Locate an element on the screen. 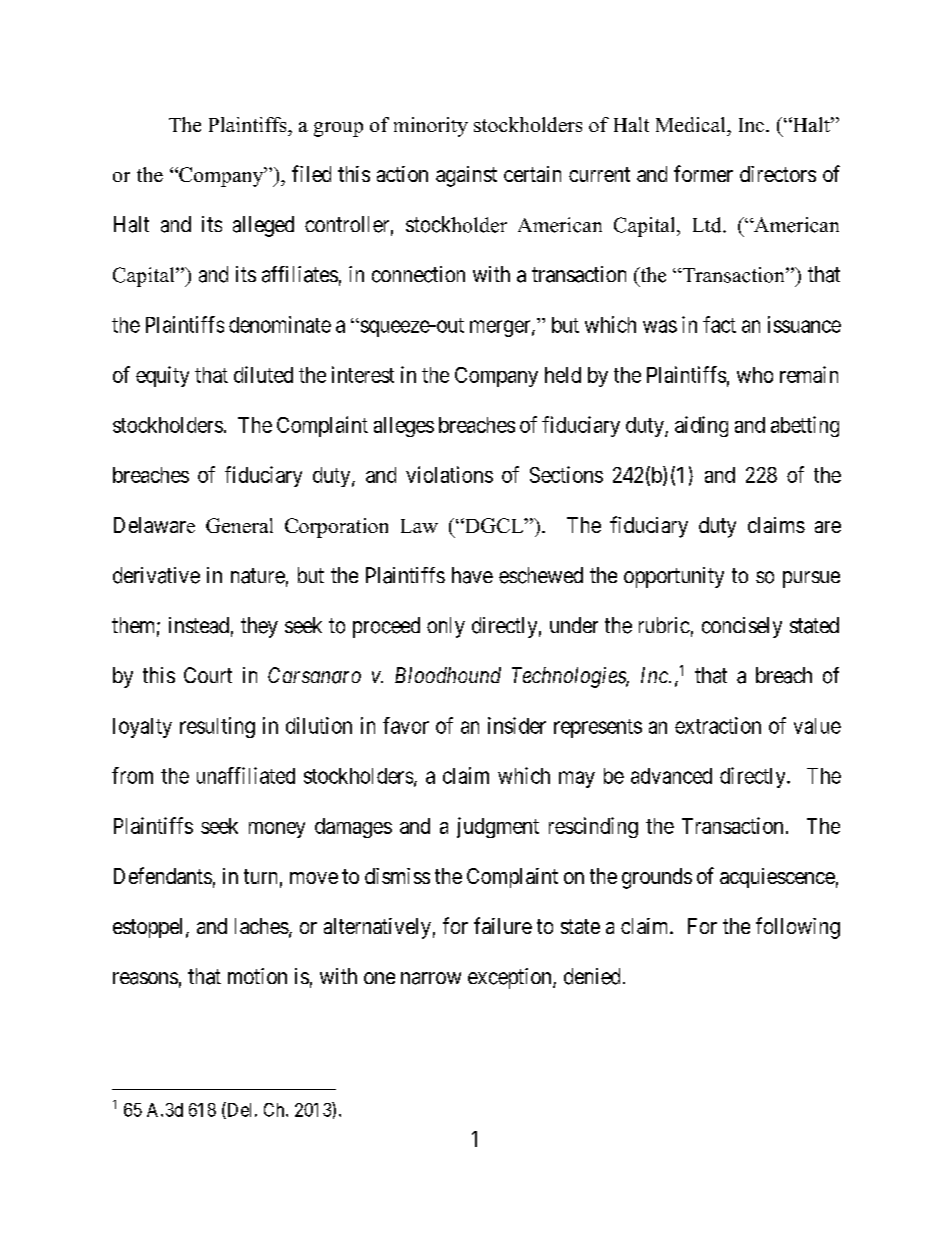 The image size is (952, 1233). filed is located at coordinates (311, 173).
